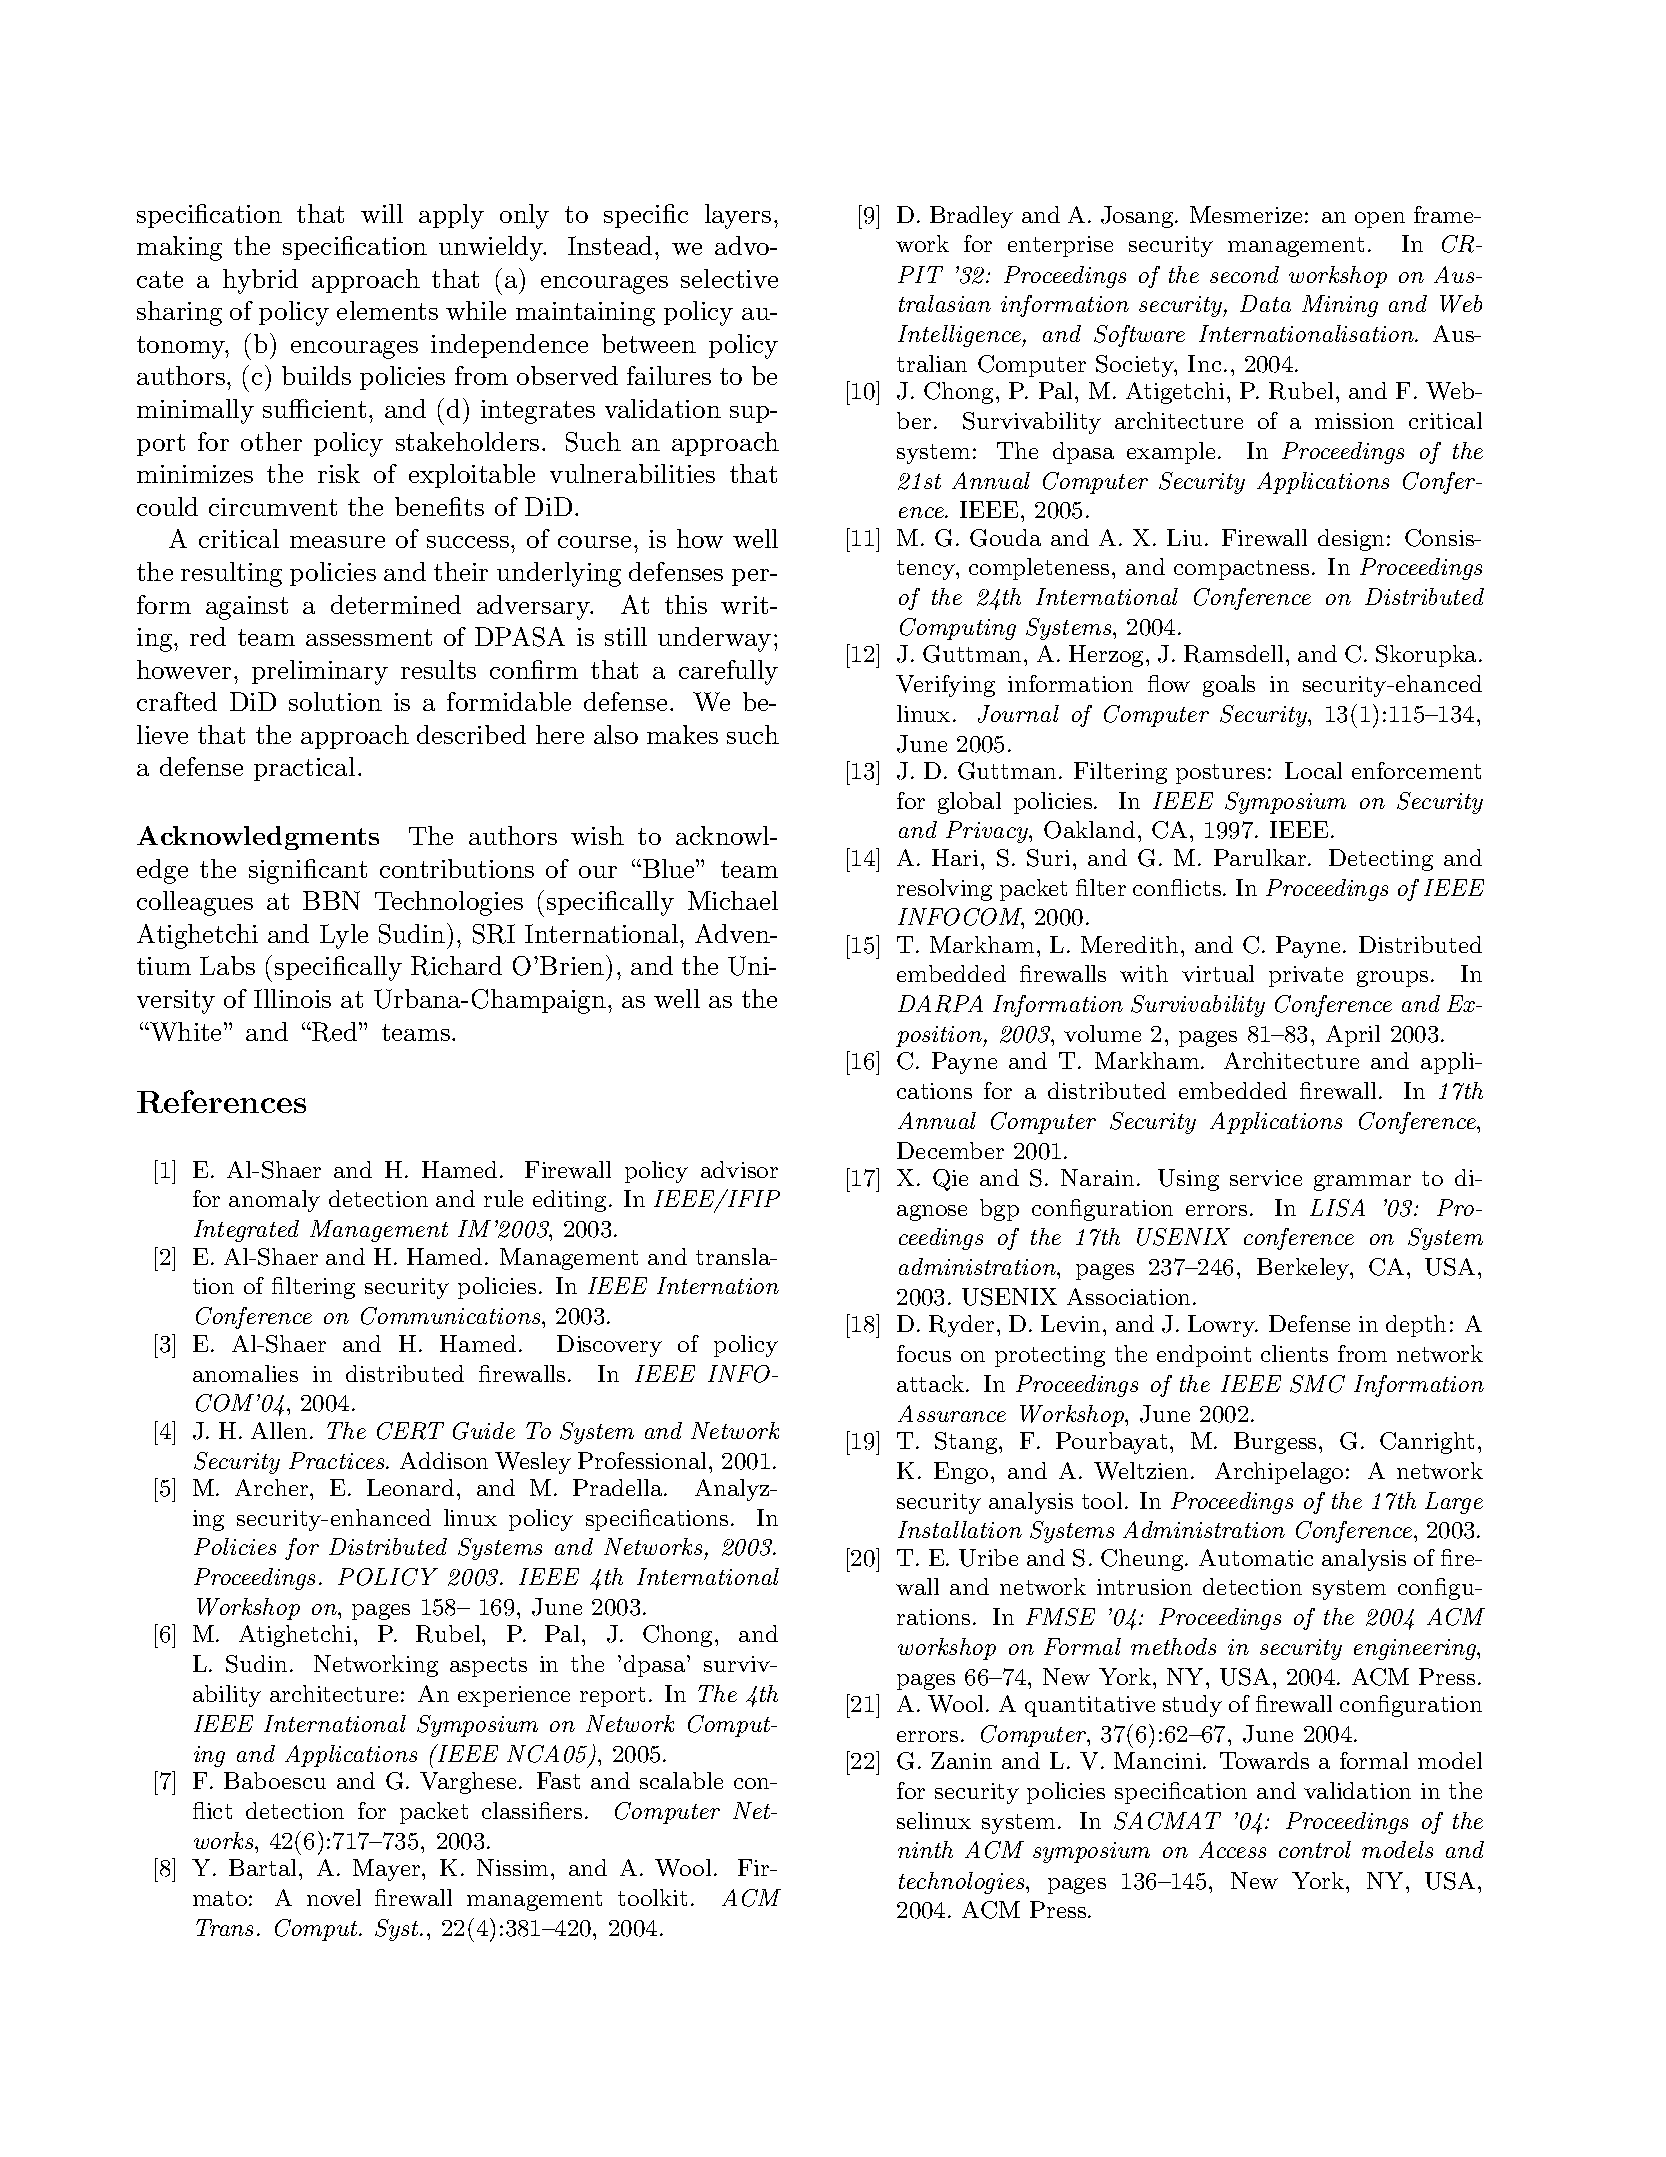 Image resolution: width=1666 pixels, height=2157 pixels. I want to click on ninth, so click(925, 1849).
